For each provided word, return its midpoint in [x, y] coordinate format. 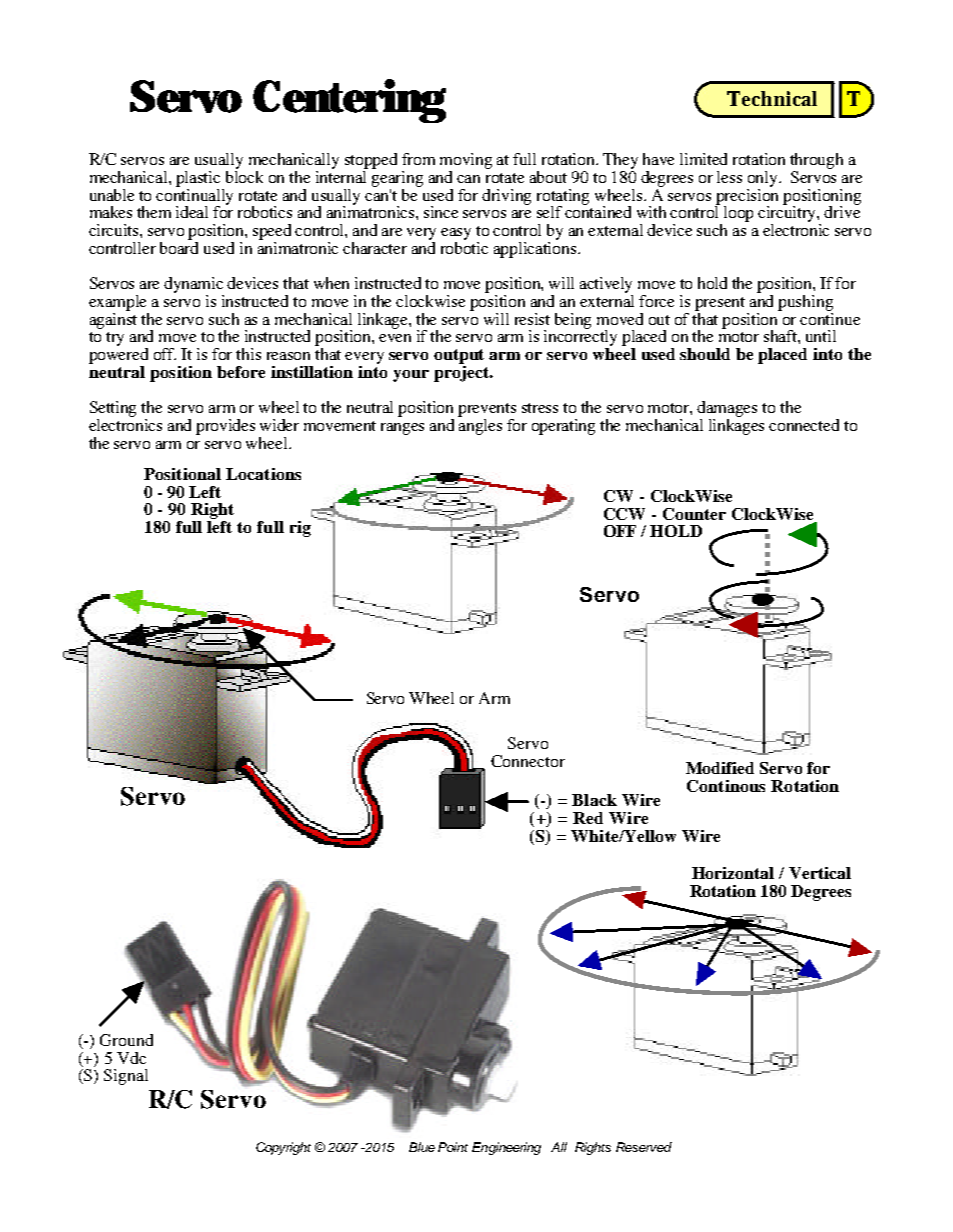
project [463, 372]
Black [594, 800]
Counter [694, 514]
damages [727, 410]
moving [466, 161]
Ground [126, 1040]
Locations [263, 474]
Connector [528, 761]
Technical [772, 98]
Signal [126, 1077]
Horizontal [733, 873]
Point [453, 1147]
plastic [198, 179]
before [241, 372]
